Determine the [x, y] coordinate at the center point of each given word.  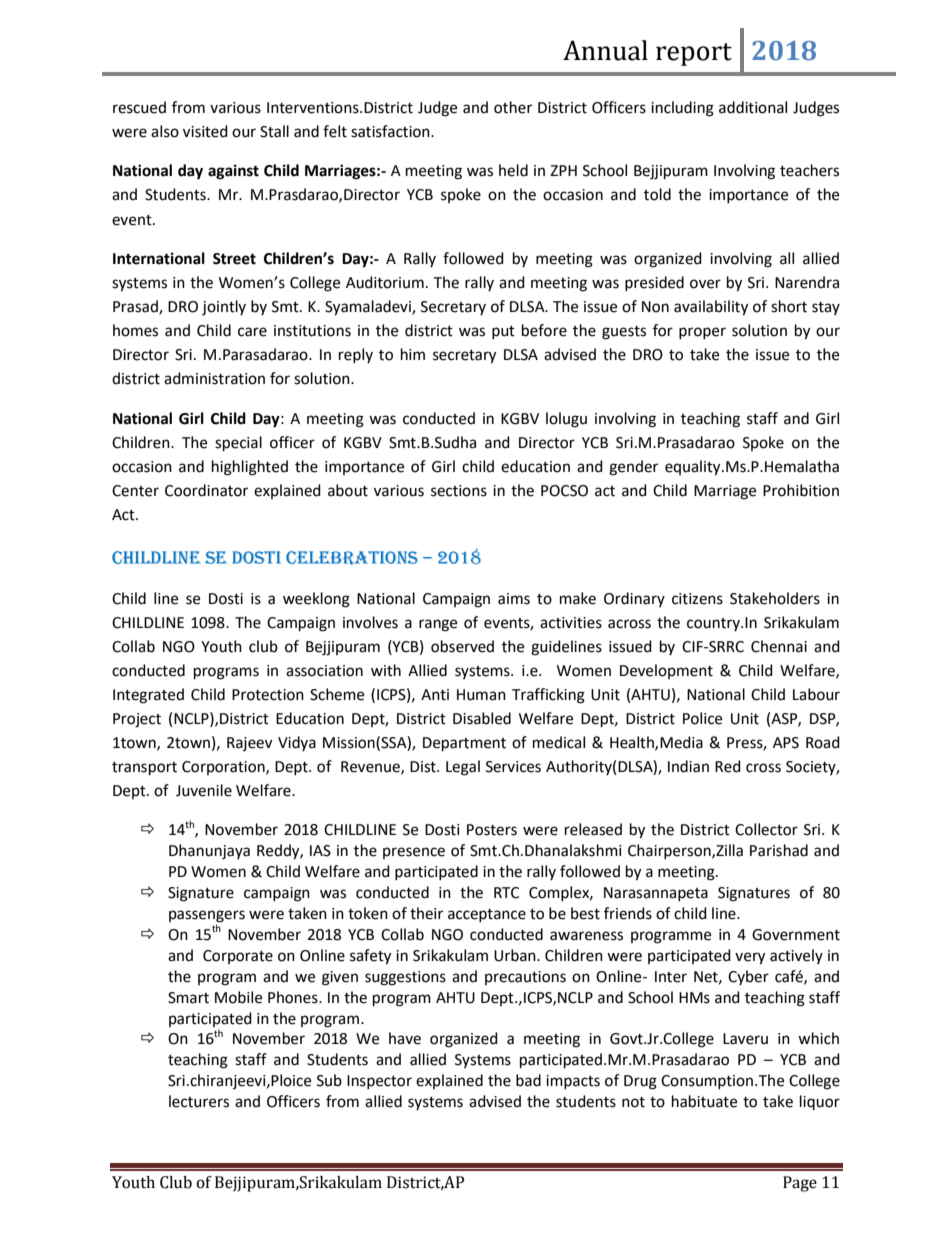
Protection [268, 695]
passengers [207, 917]
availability [711, 308]
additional [753, 107]
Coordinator [206, 490]
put [503, 332]
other [513, 107]
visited [205, 131]
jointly [224, 308]
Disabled [482, 718]
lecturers [199, 1101]
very [750, 958]
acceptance [487, 915]
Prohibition [801, 490]
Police [702, 718]
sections [459, 491]
